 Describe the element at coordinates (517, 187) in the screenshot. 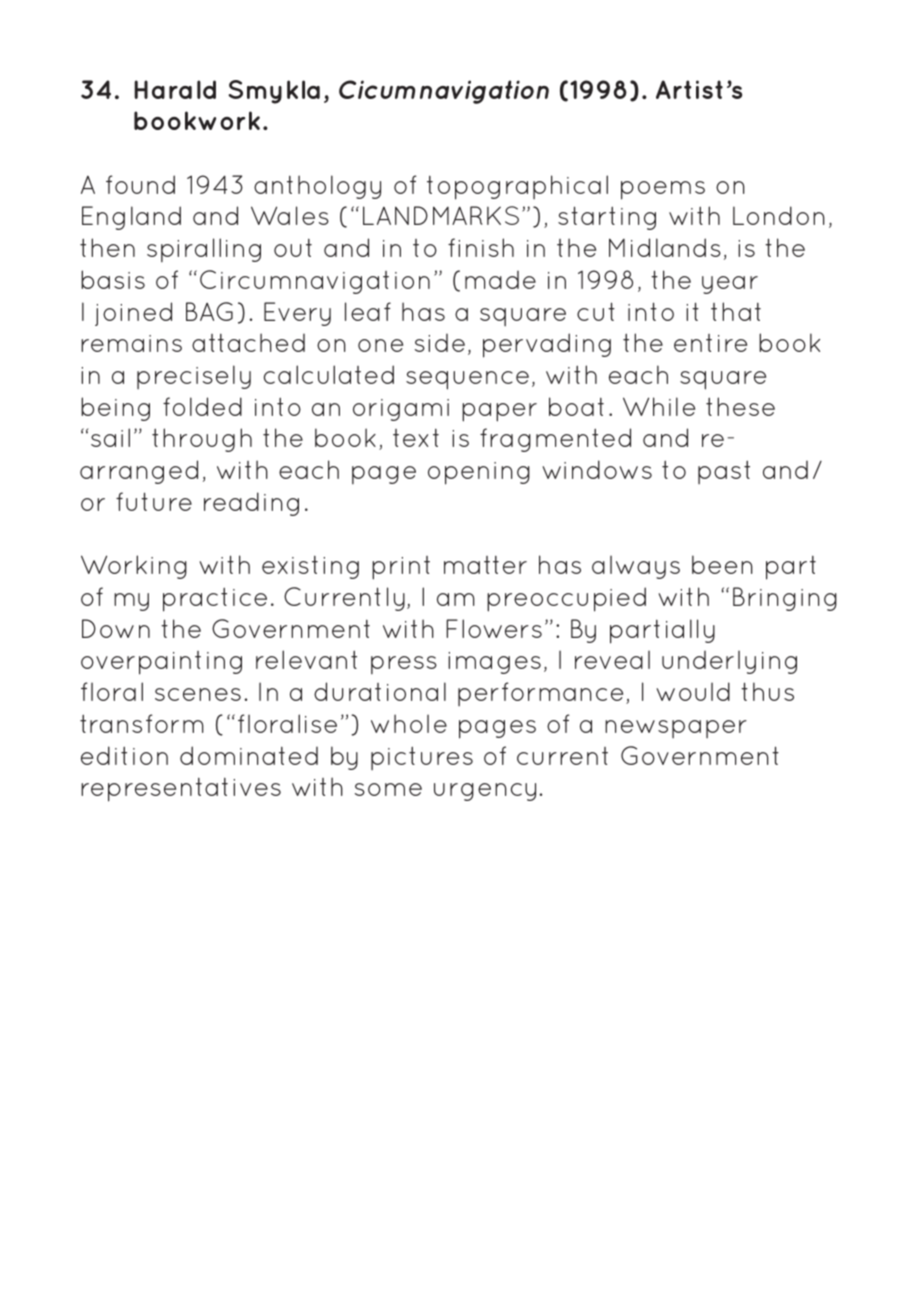

I see `topographical` at that location.
